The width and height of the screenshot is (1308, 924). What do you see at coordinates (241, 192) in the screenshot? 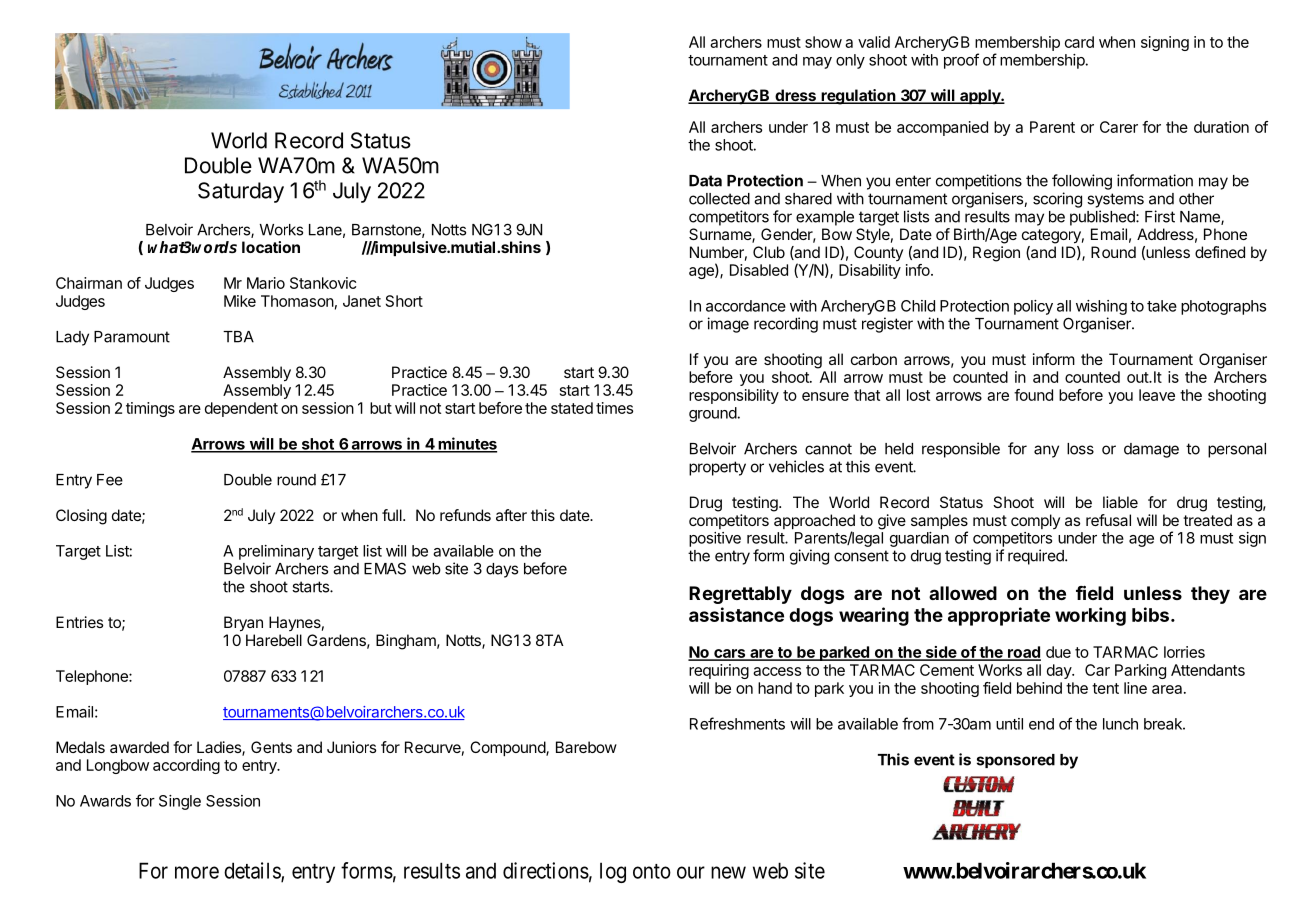
I see `Saturday` at bounding box center [241, 192].
